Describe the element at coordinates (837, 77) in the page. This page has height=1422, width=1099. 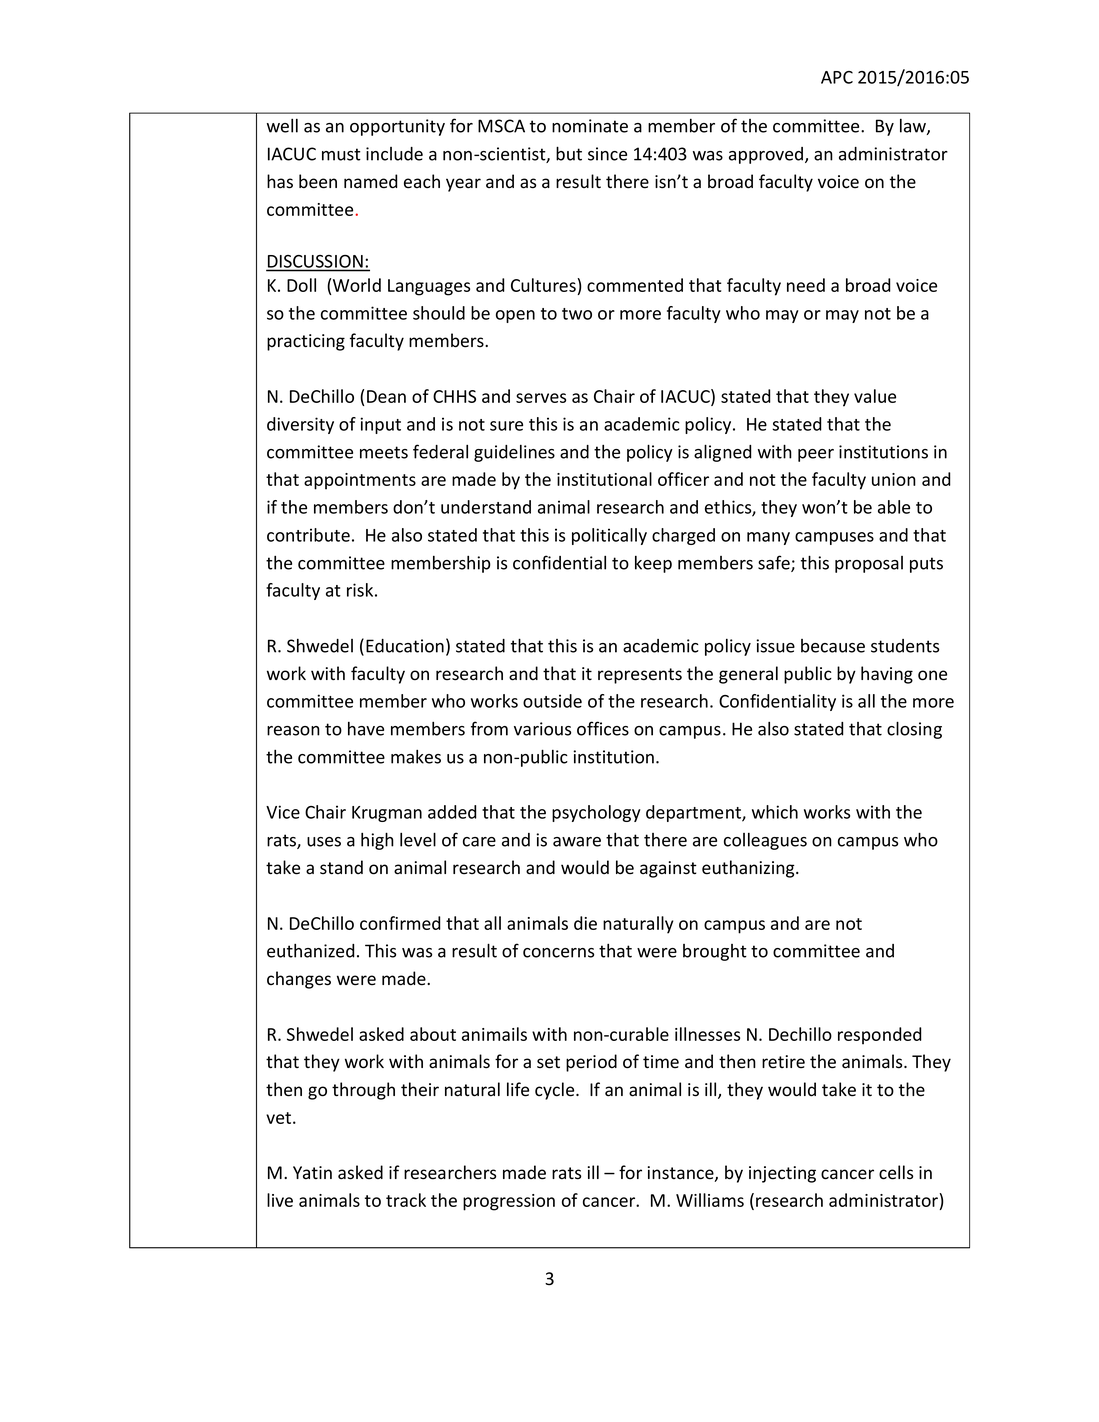
I see `APC` at that location.
